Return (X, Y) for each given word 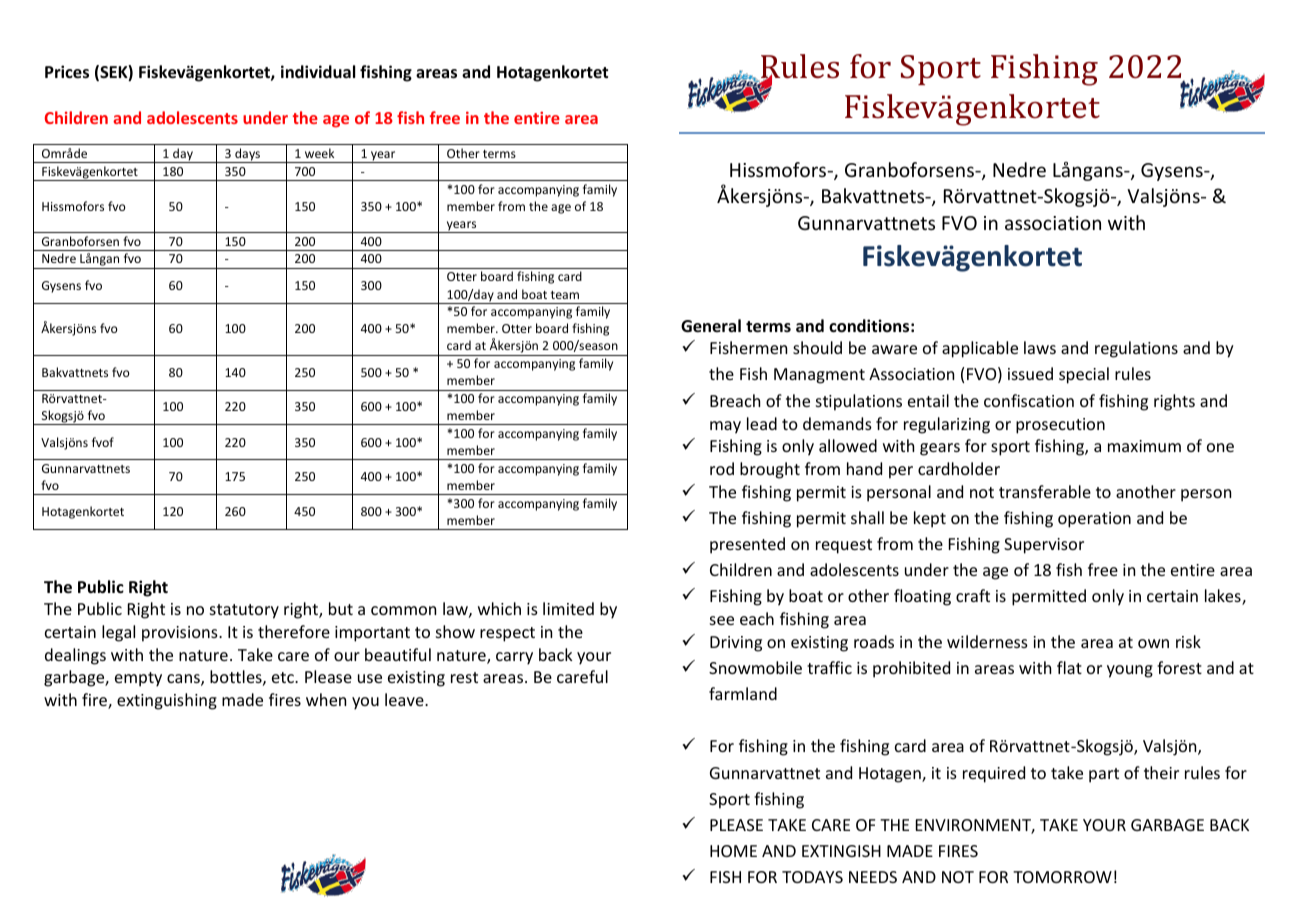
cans (184, 680)
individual (318, 72)
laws (1040, 347)
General (711, 326)
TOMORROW (1062, 877)
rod (722, 468)
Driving (736, 644)
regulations (1136, 349)
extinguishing (167, 701)
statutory (244, 611)
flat (1069, 667)
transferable (1045, 491)
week (319, 153)
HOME (733, 851)
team (565, 295)
